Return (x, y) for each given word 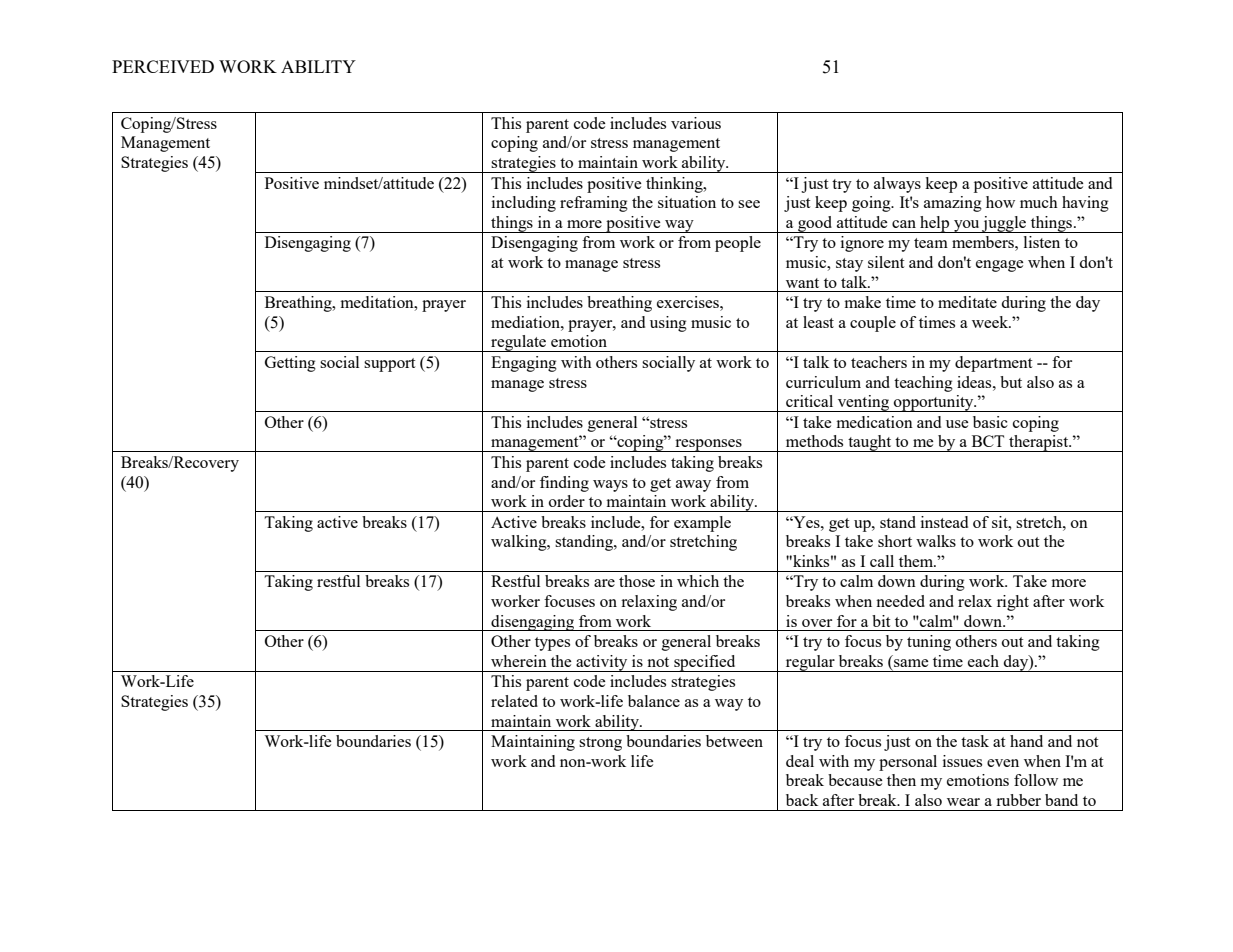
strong (600, 744)
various (696, 123)
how (1000, 202)
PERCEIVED (163, 66)
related (514, 701)
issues (962, 761)
